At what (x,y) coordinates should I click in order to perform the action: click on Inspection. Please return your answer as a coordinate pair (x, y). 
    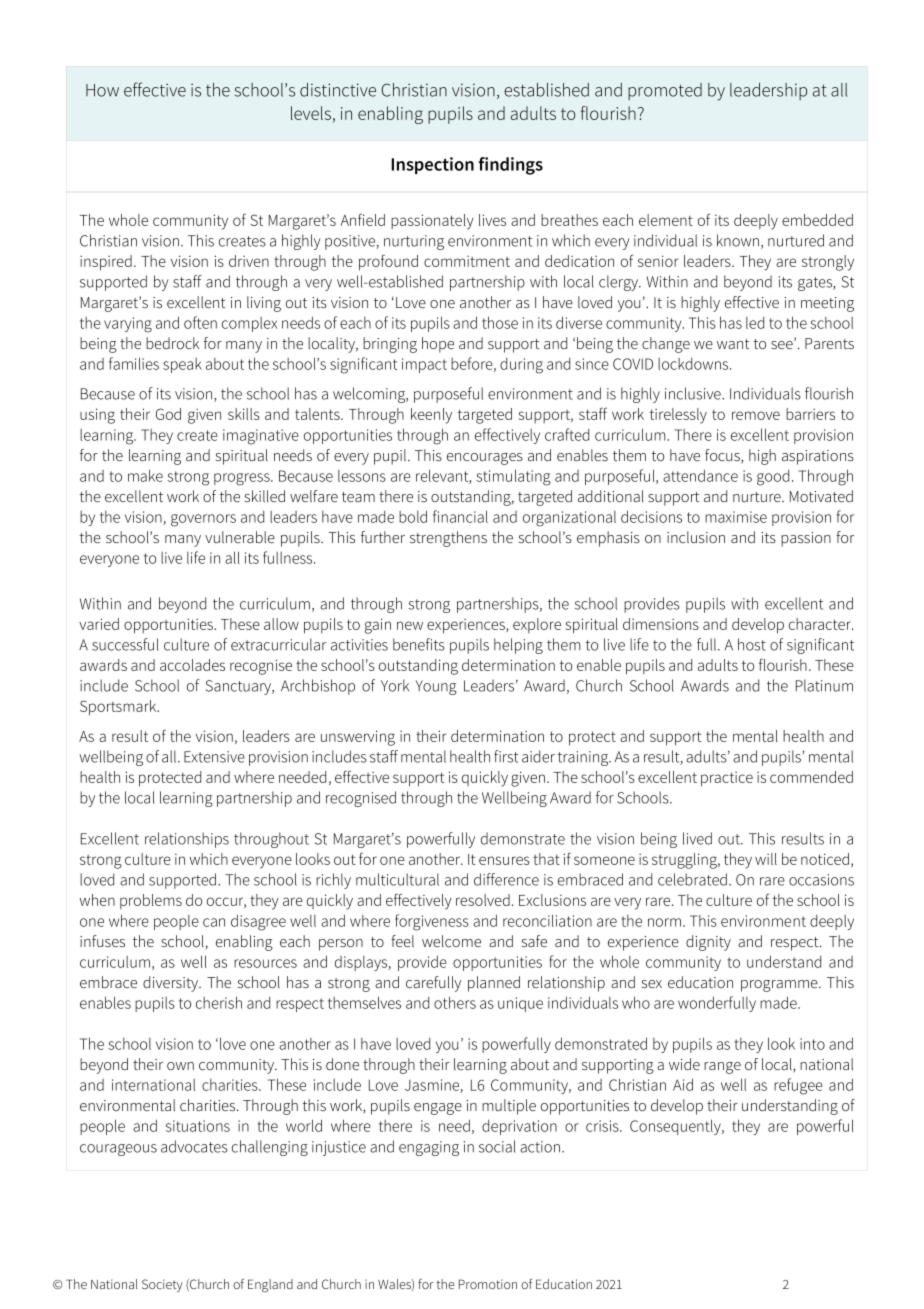
    Looking at the image, I should click on (432, 165).
